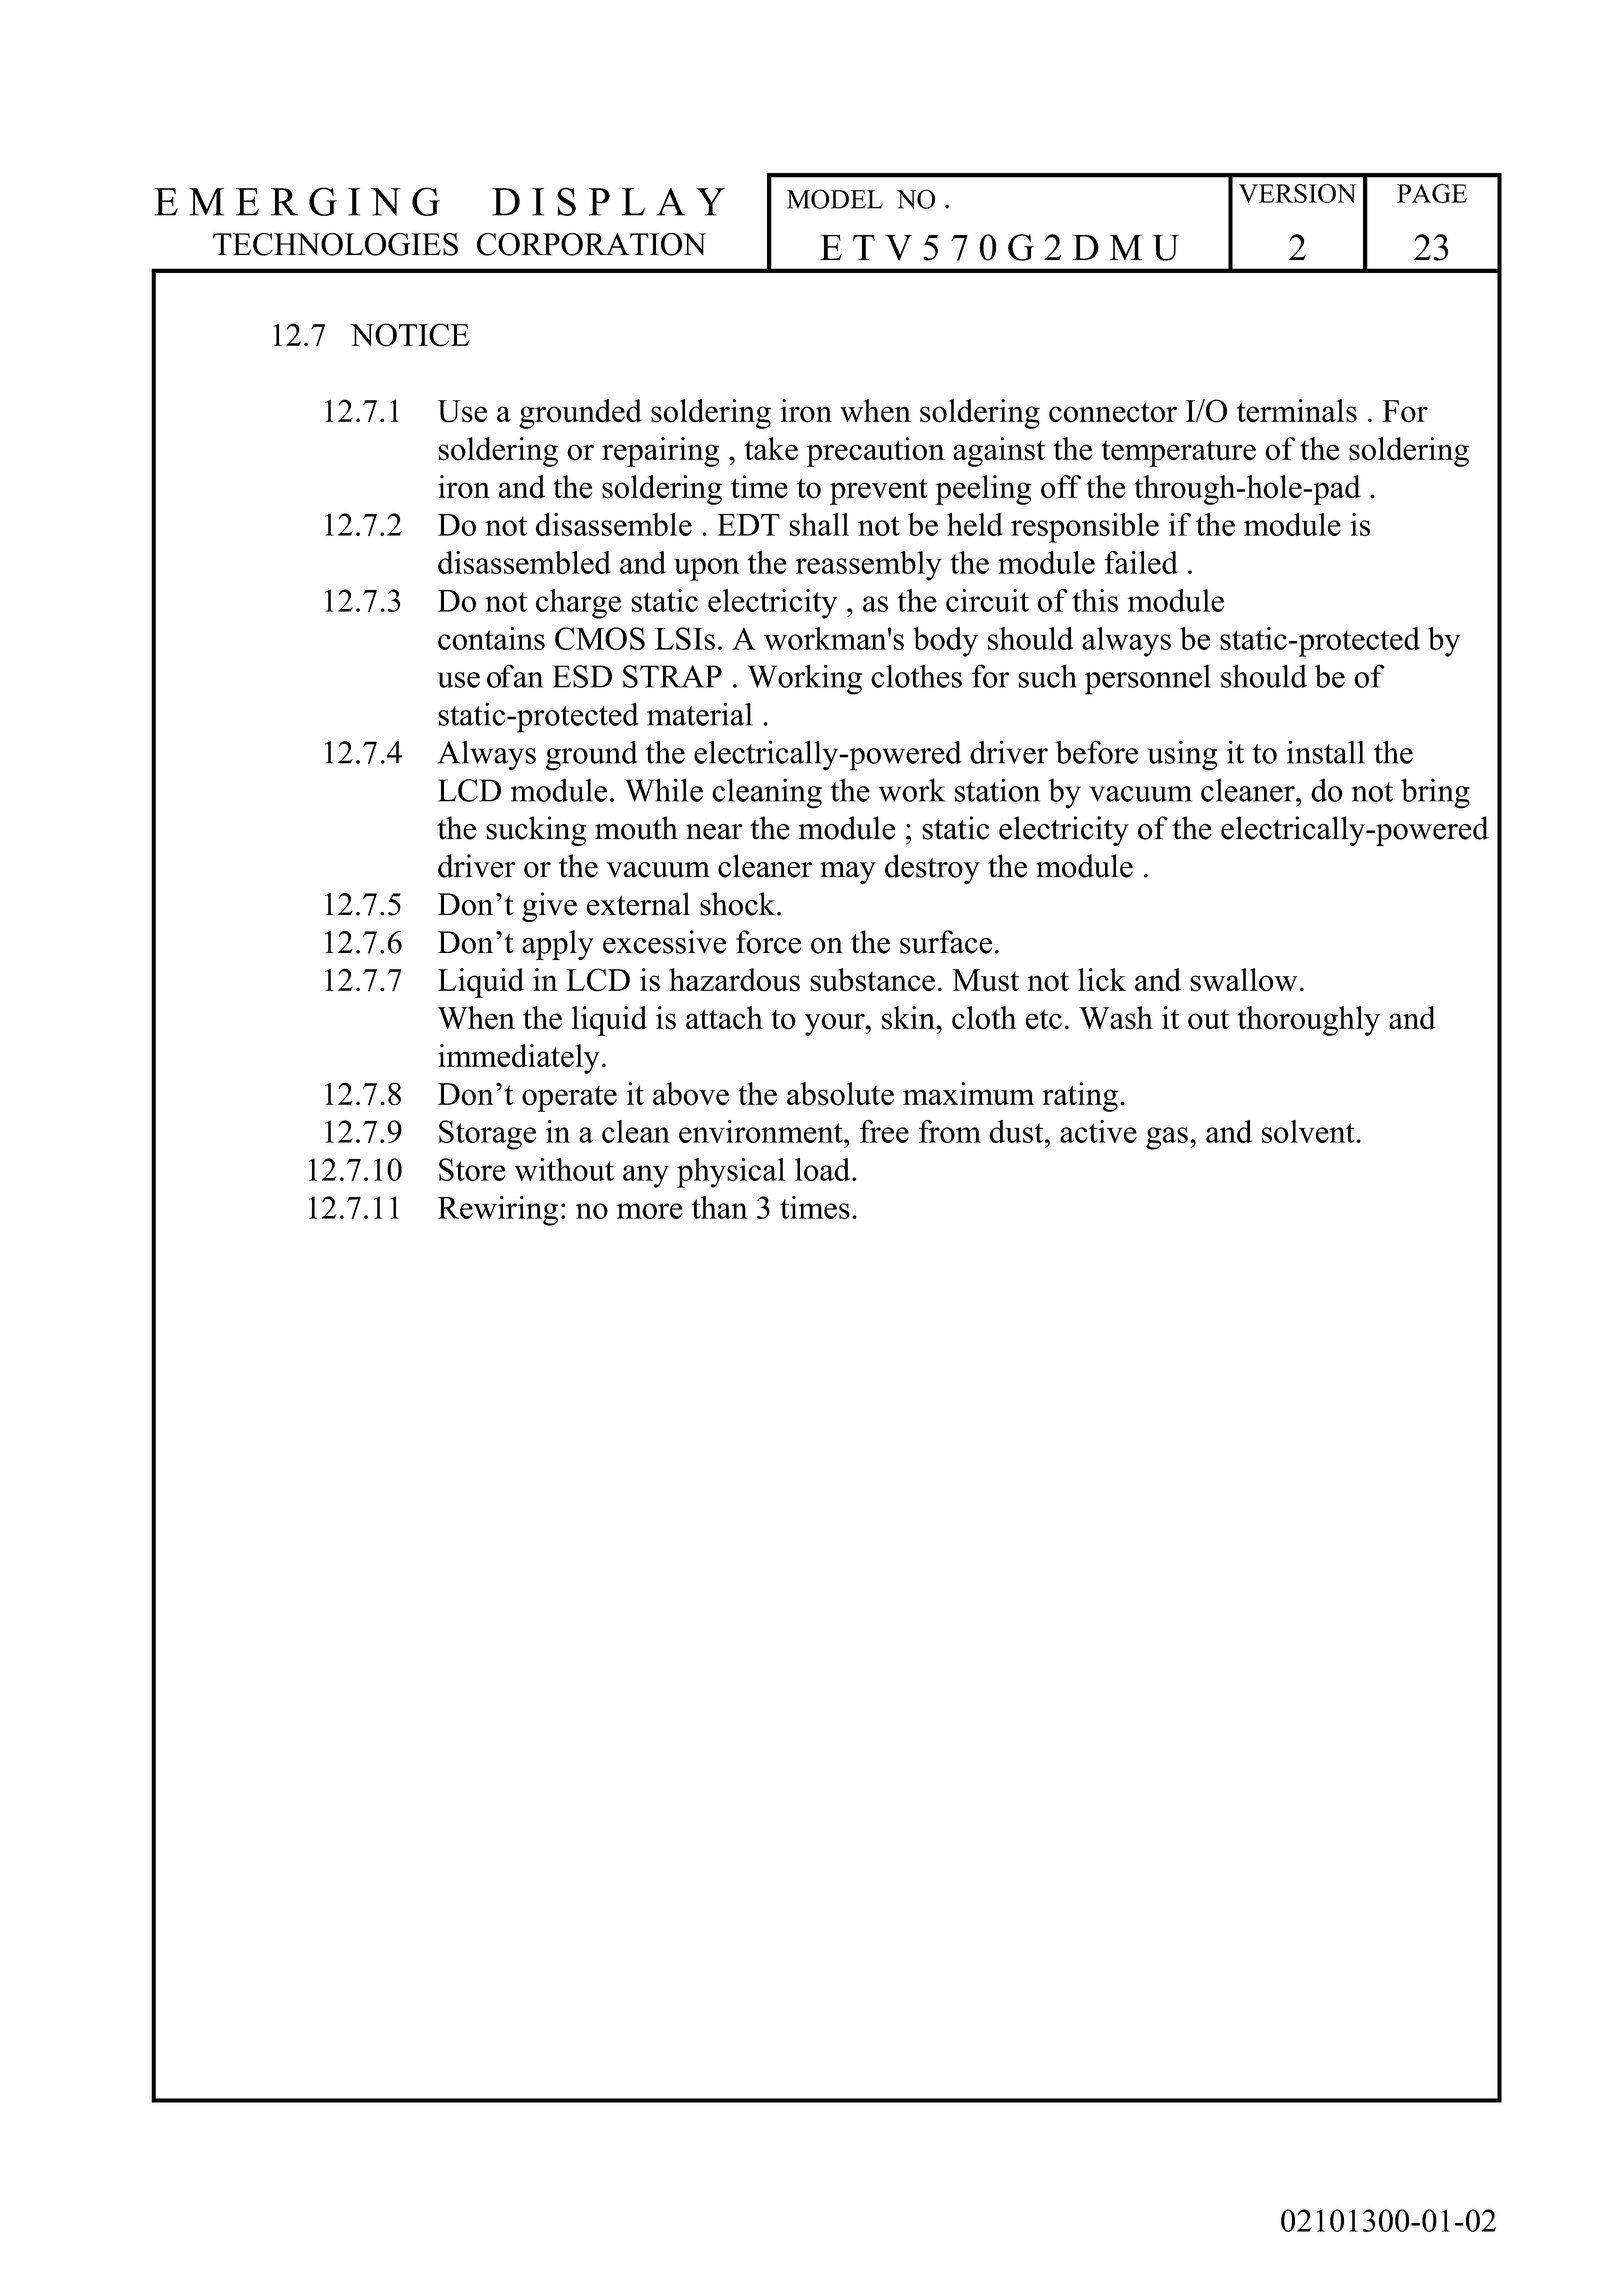  I want to click on repairing, so click(661, 452).
